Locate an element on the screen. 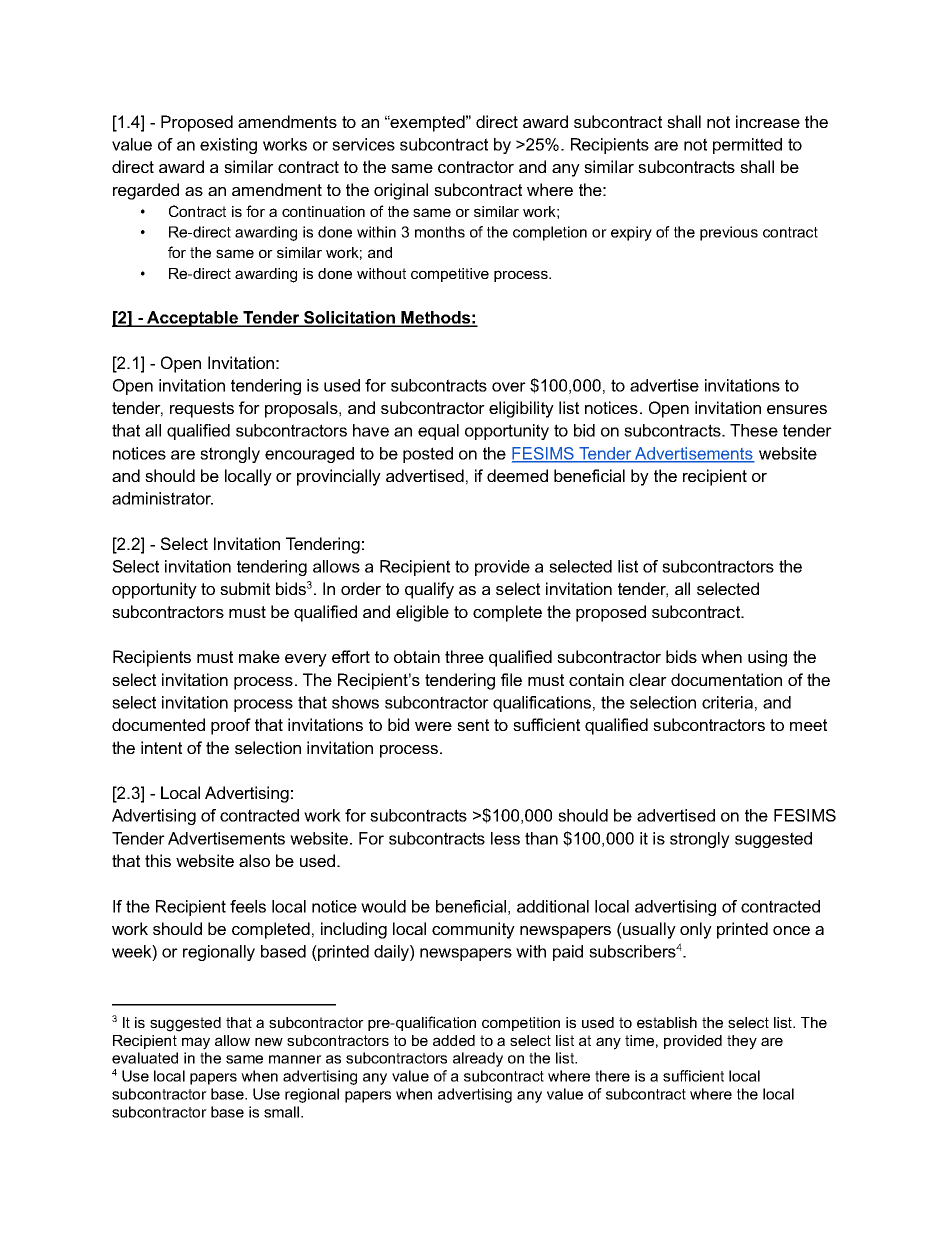 The height and width of the screenshot is (1233, 952). submit is located at coordinates (245, 588).
